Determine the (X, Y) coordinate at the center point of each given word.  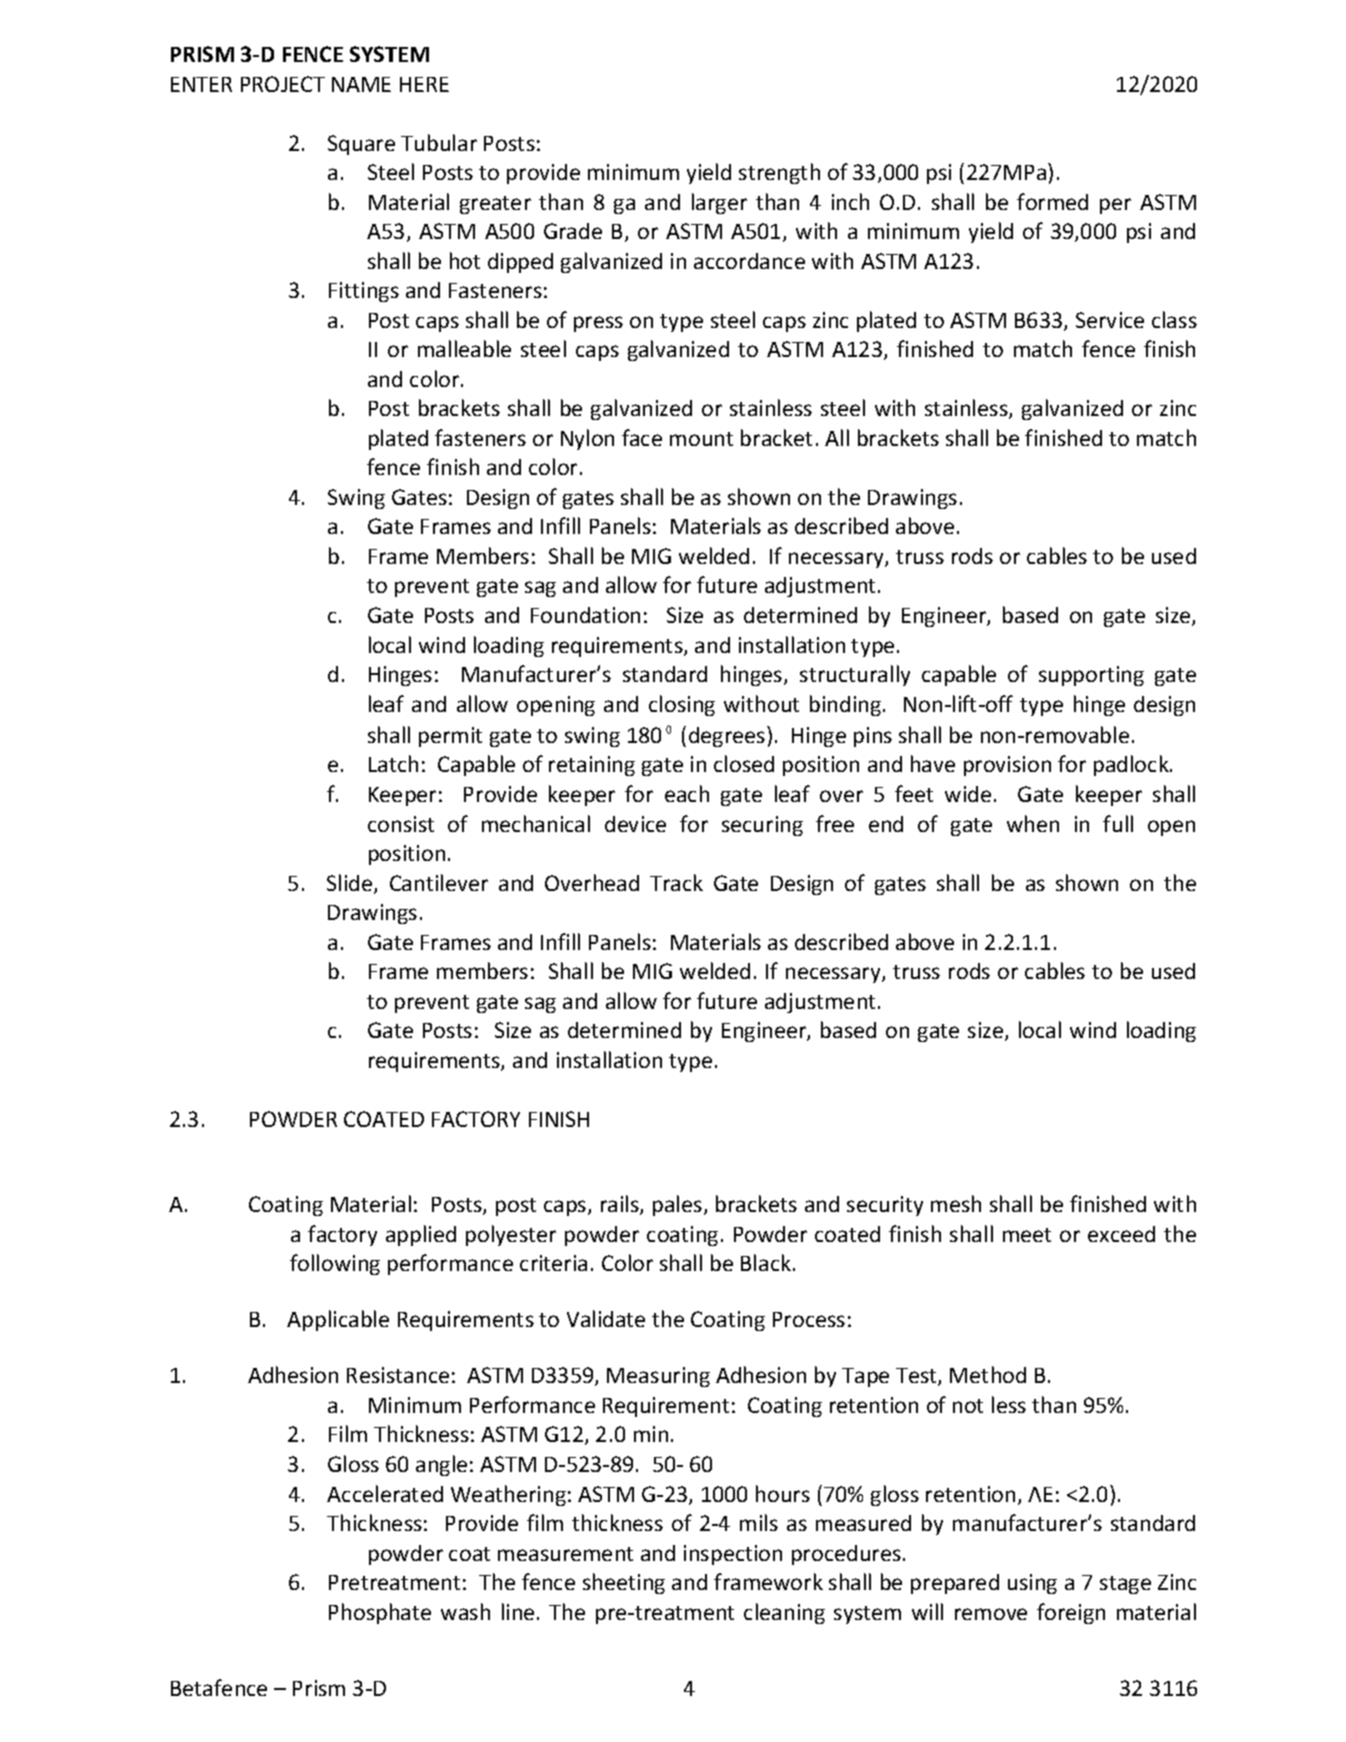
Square (361, 145)
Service (1110, 320)
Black (766, 1262)
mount (701, 439)
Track (676, 882)
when (1033, 823)
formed (1052, 201)
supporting (1091, 676)
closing (682, 705)
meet (1027, 1235)
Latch (393, 763)
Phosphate (380, 1613)
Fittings (364, 292)
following (335, 1264)
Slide (351, 884)
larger (719, 203)
